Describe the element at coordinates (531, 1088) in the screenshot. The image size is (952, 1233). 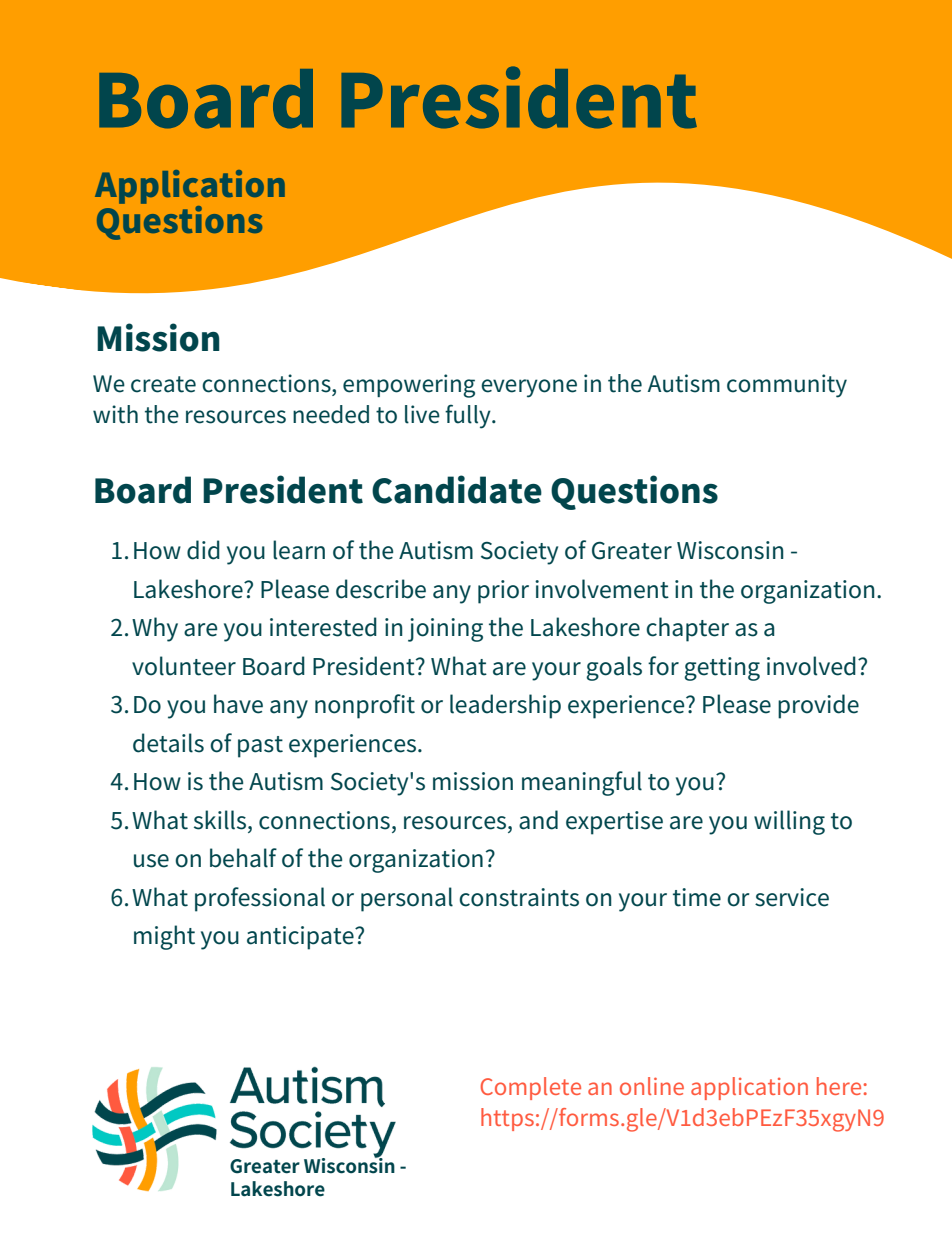
I see `Complete` at that location.
